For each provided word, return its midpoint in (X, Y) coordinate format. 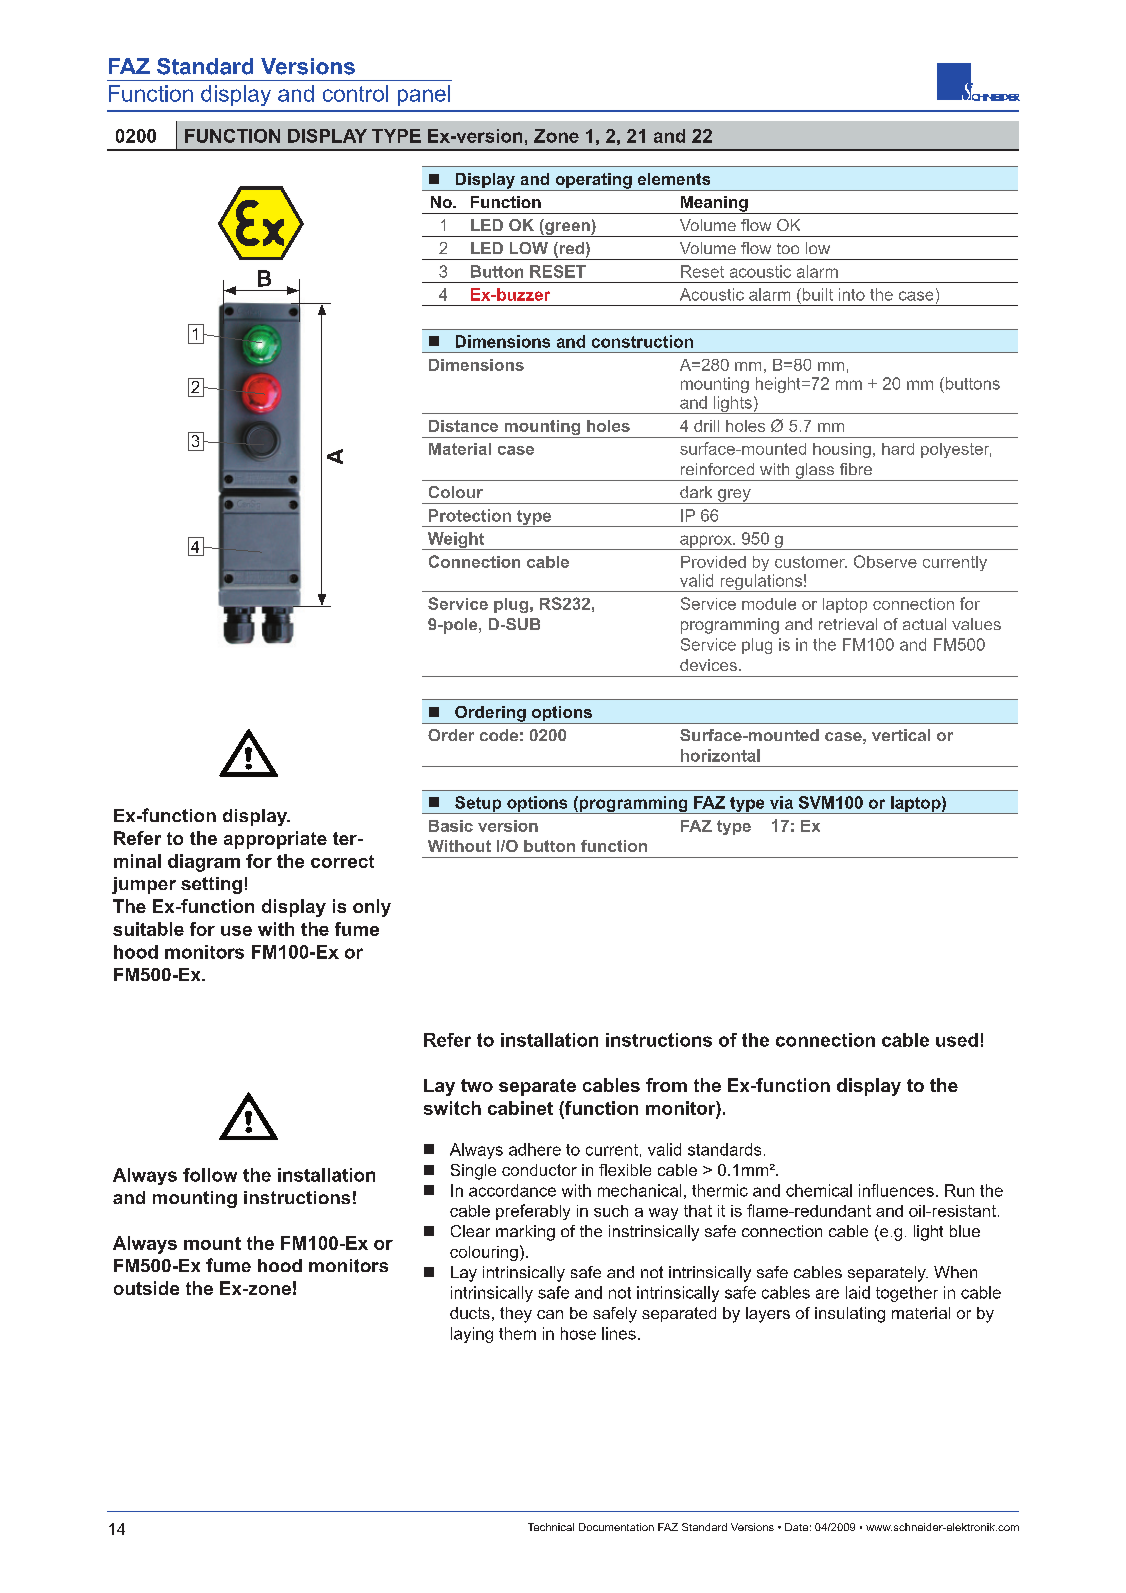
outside (146, 1288)
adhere (535, 1149)
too (788, 248)
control (355, 93)
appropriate (275, 840)
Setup (478, 805)
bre (860, 469)
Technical (551, 1527)
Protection (470, 515)
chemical (819, 1190)
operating (593, 182)
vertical (901, 735)
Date (796, 1527)
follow (210, 1175)
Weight (456, 541)
